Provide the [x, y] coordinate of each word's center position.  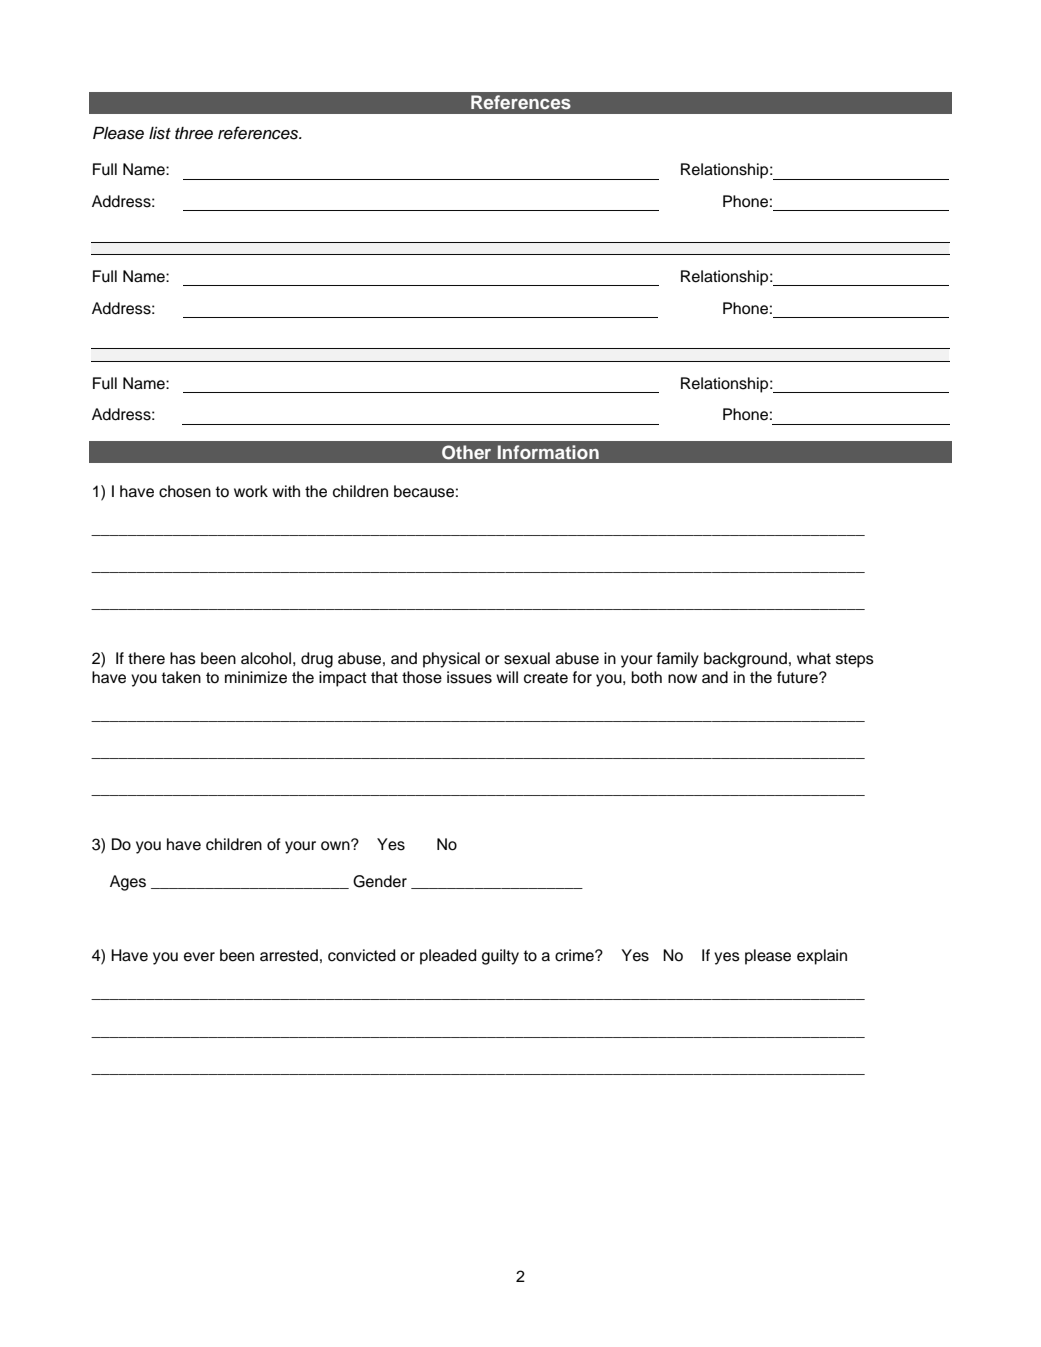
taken [181, 677]
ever [199, 957]
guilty [500, 957]
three [194, 133]
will [507, 677]
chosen [185, 491]
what [814, 658]
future [798, 677]
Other [466, 452]
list [160, 133]
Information [548, 452]
